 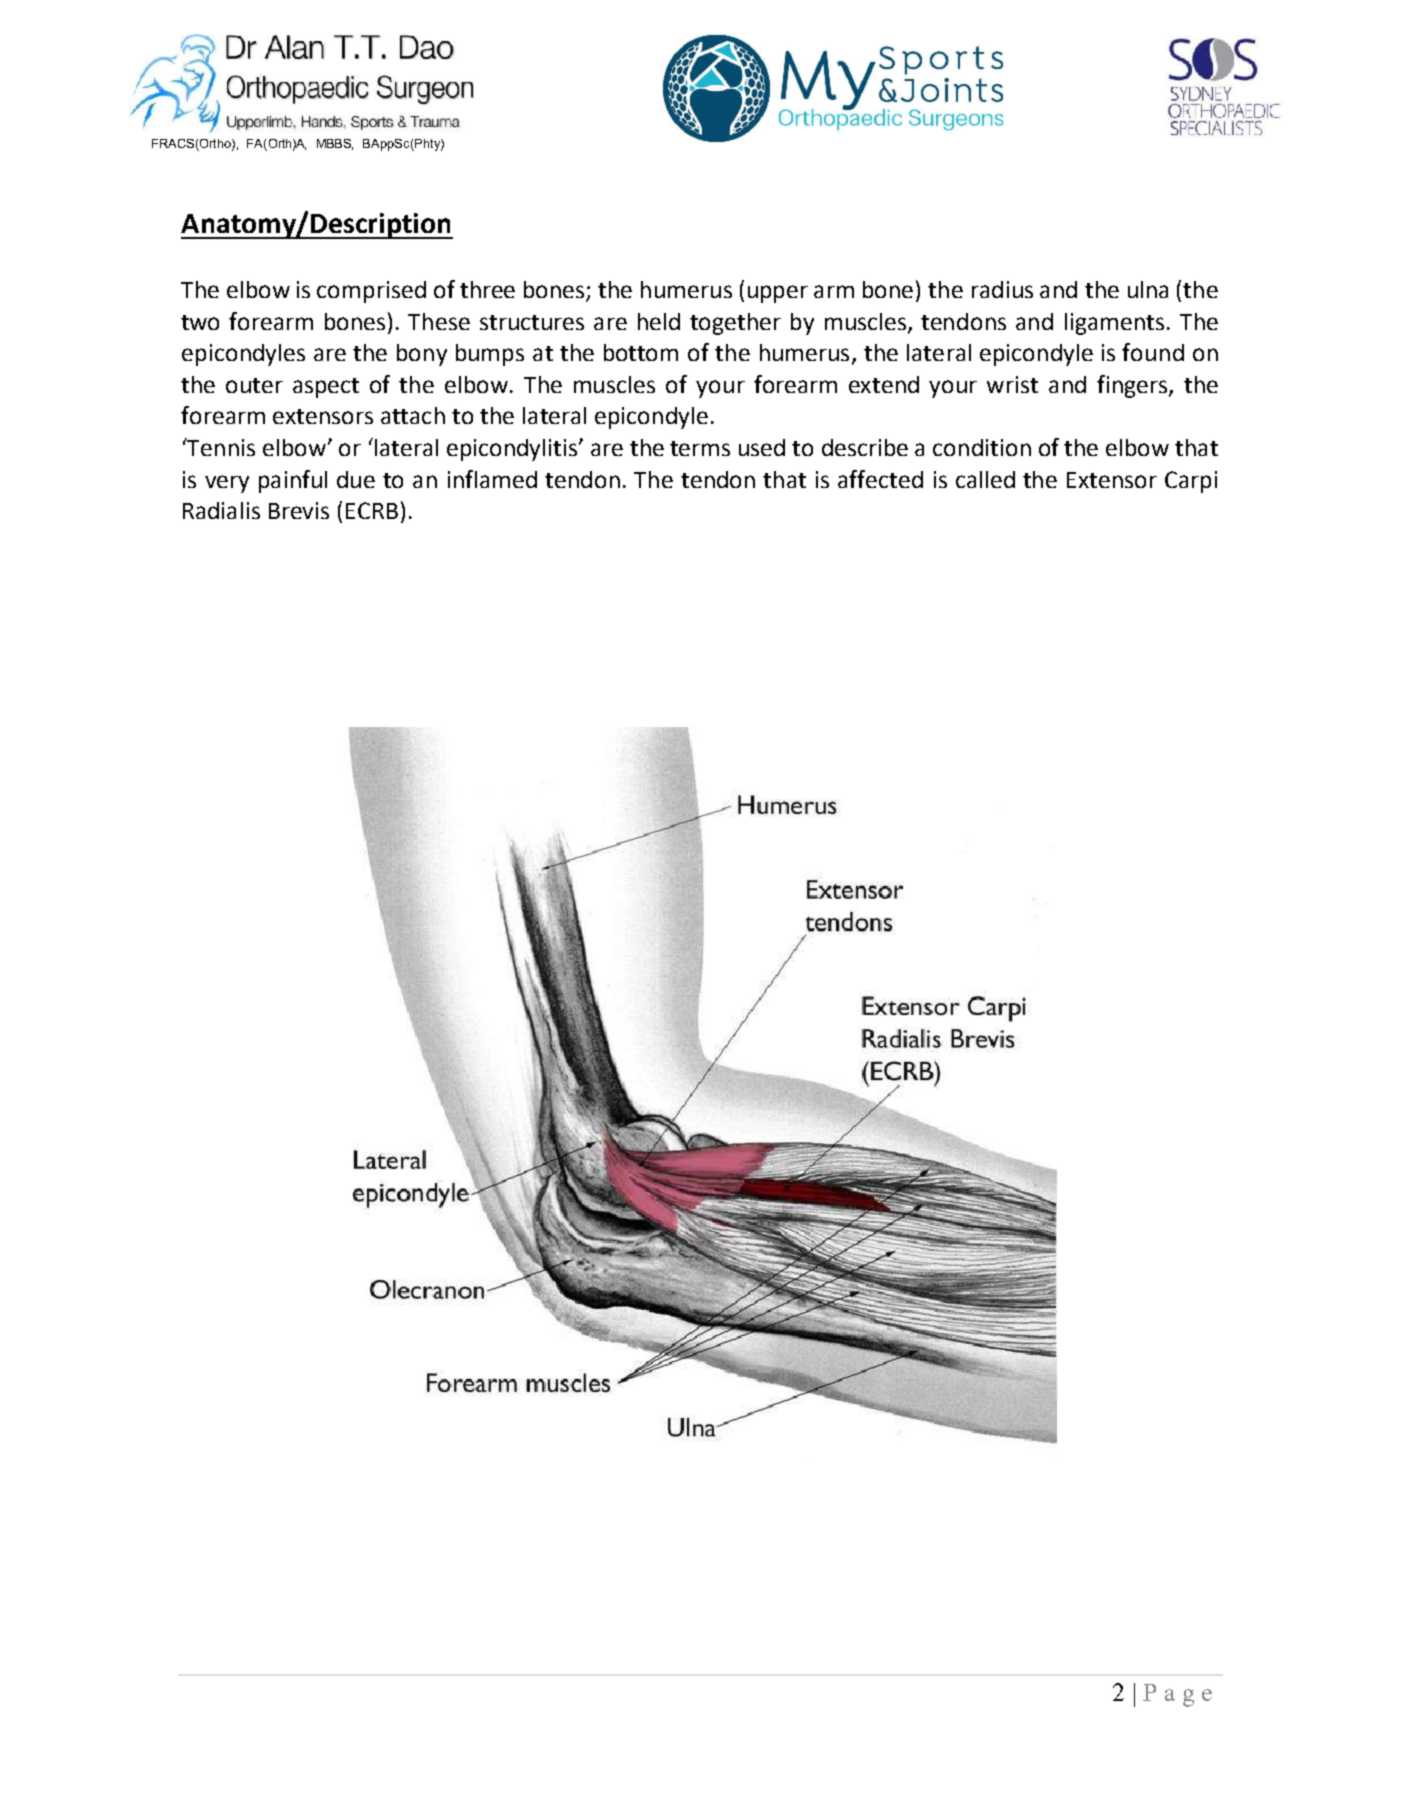 What do you see at coordinates (778, 294) in the page?
I see `upper` at bounding box center [778, 294].
